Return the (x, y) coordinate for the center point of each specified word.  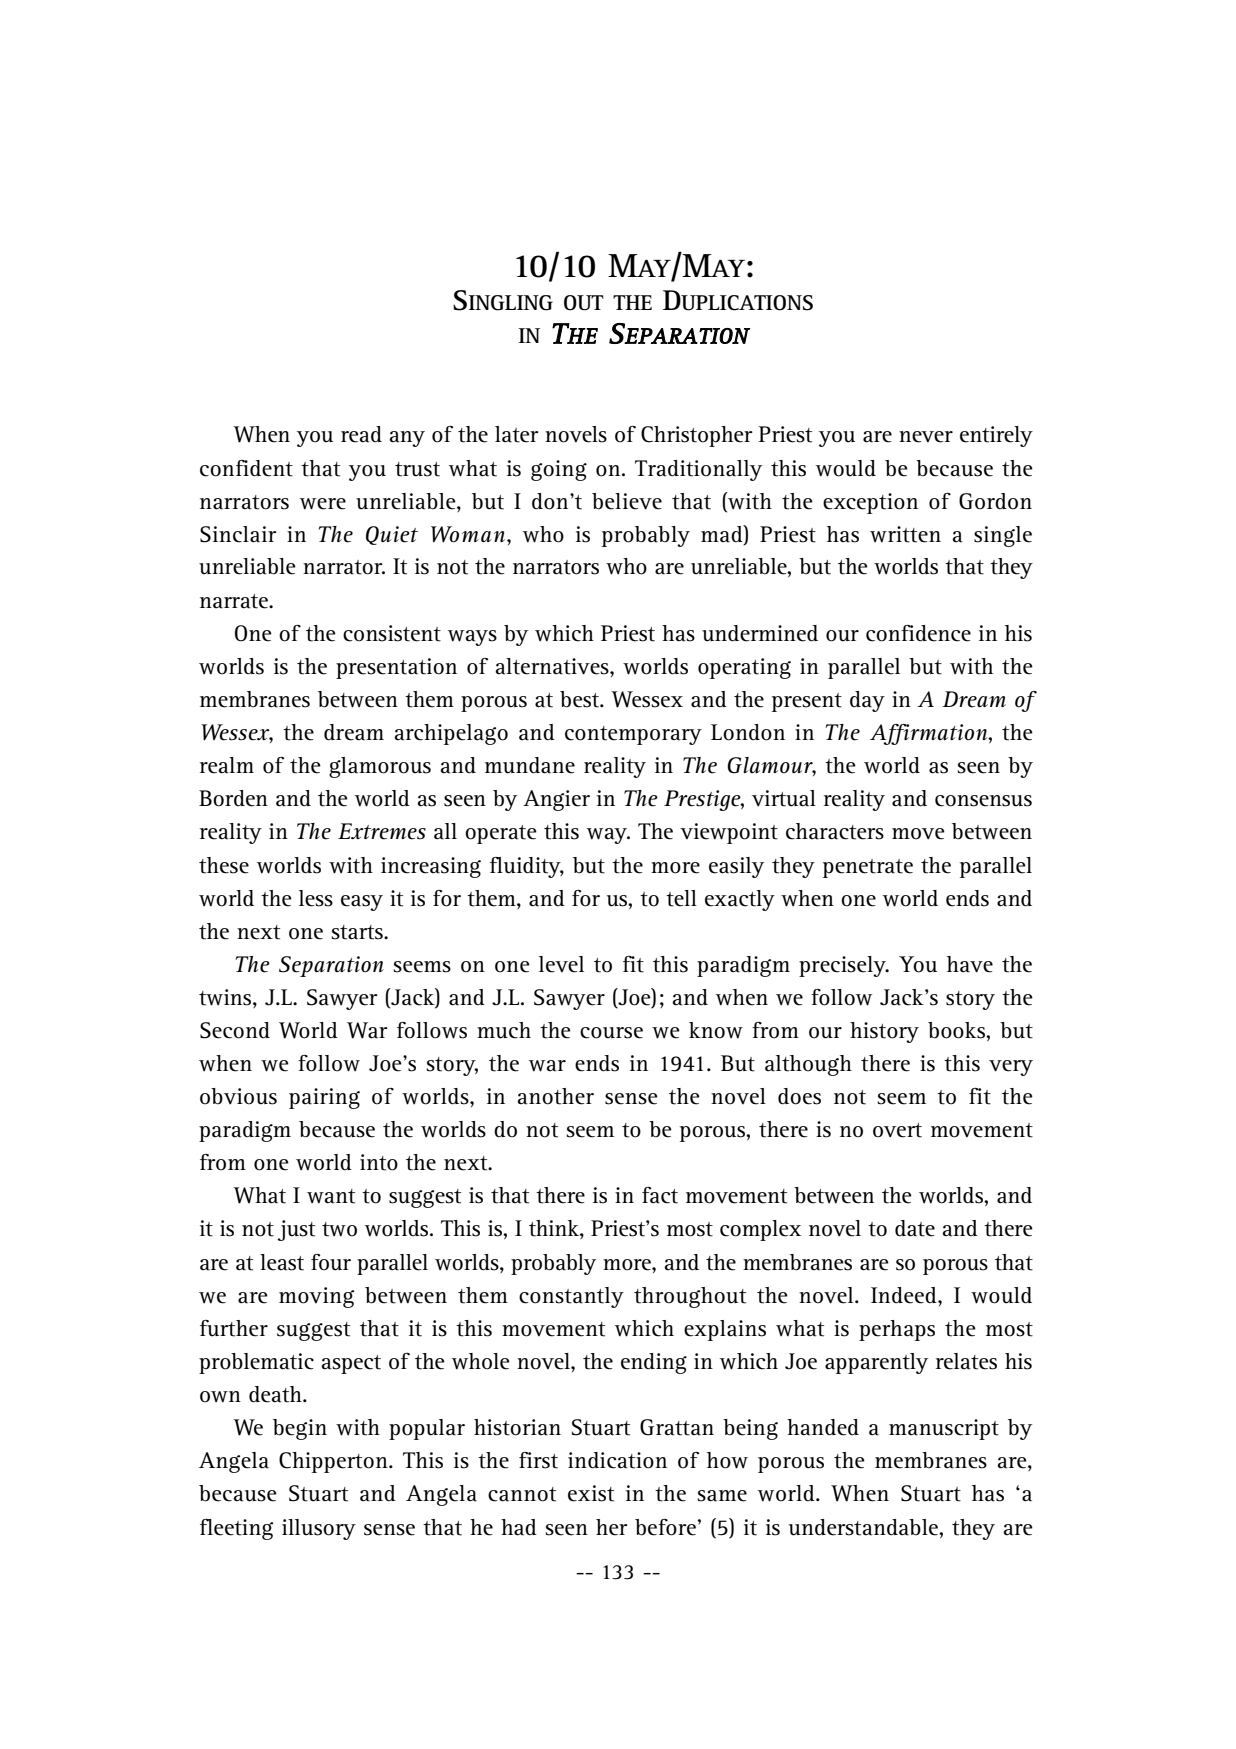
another (555, 1096)
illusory (319, 1529)
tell (681, 898)
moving (316, 1297)
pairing (324, 1098)
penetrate (868, 868)
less (316, 898)
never (926, 437)
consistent (392, 633)
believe (627, 501)
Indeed (905, 1295)
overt (897, 1130)
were (323, 504)
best (580, 699)
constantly (571, 1297)
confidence (918, 633)
